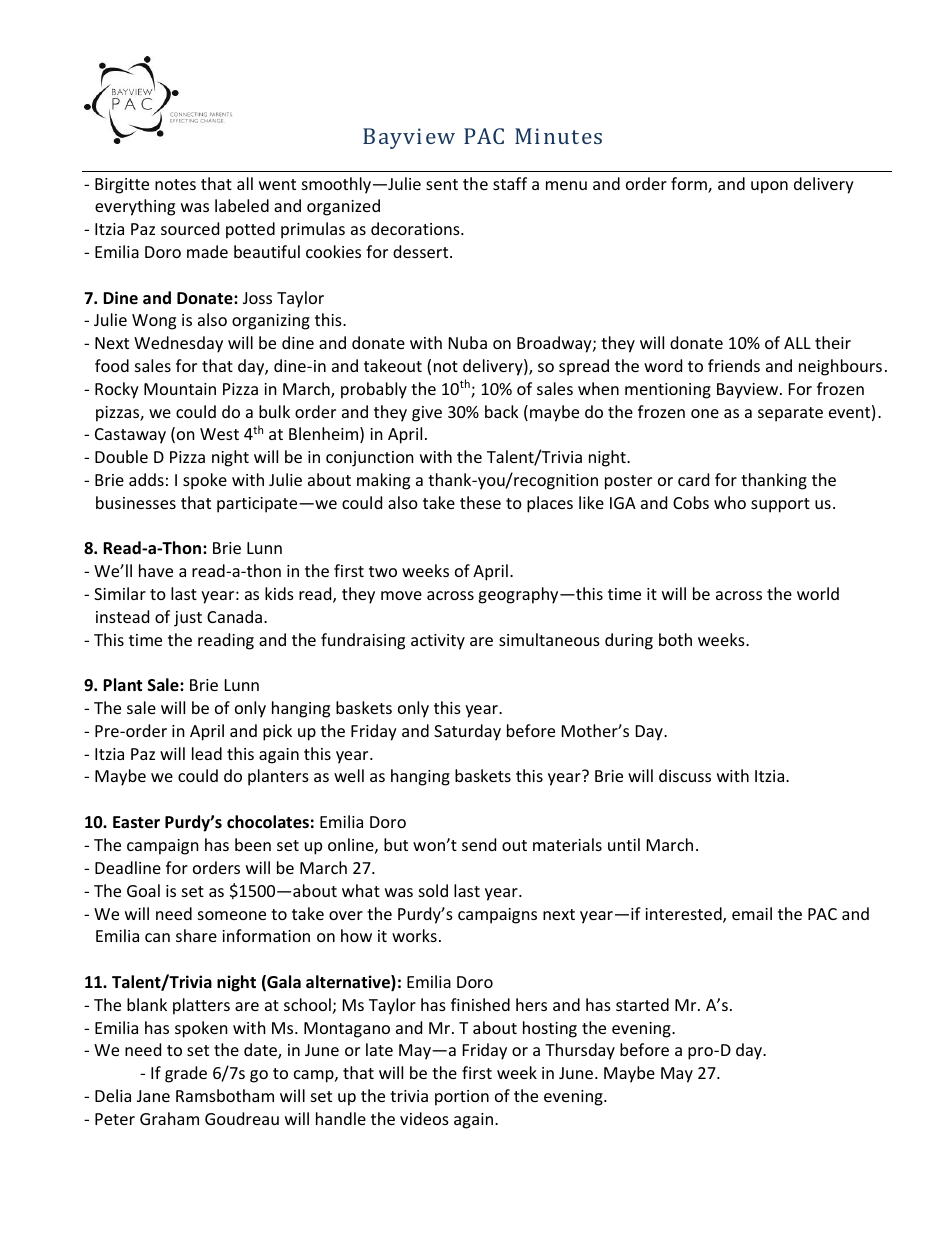  I want to click on back, so click(502, 411).
